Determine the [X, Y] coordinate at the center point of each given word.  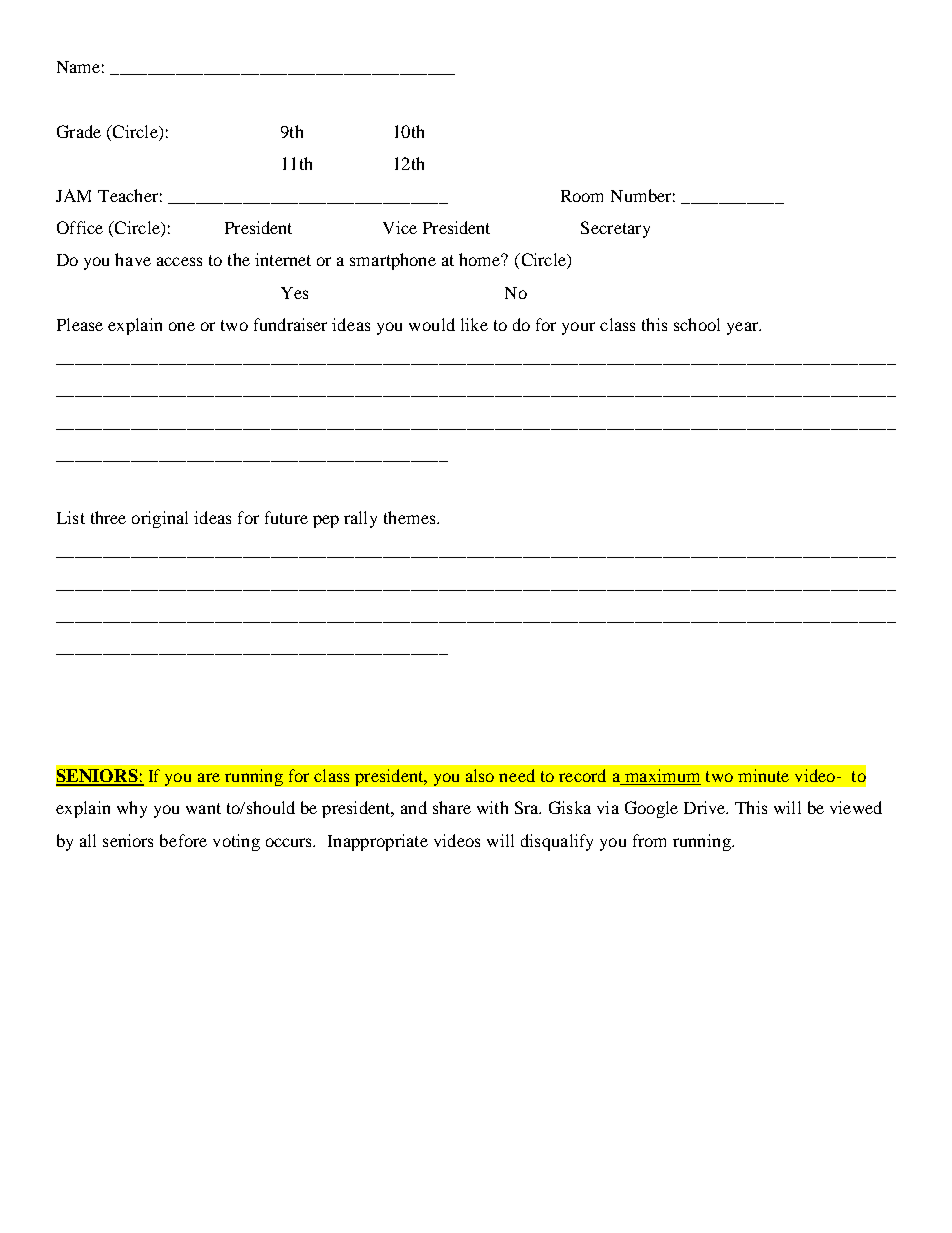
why [132, 809]
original [160, 519]
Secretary [615, 229]
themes [411, 517]
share [452, 807]
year [744, 328]
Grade [79, 131]
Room [582, 196]
